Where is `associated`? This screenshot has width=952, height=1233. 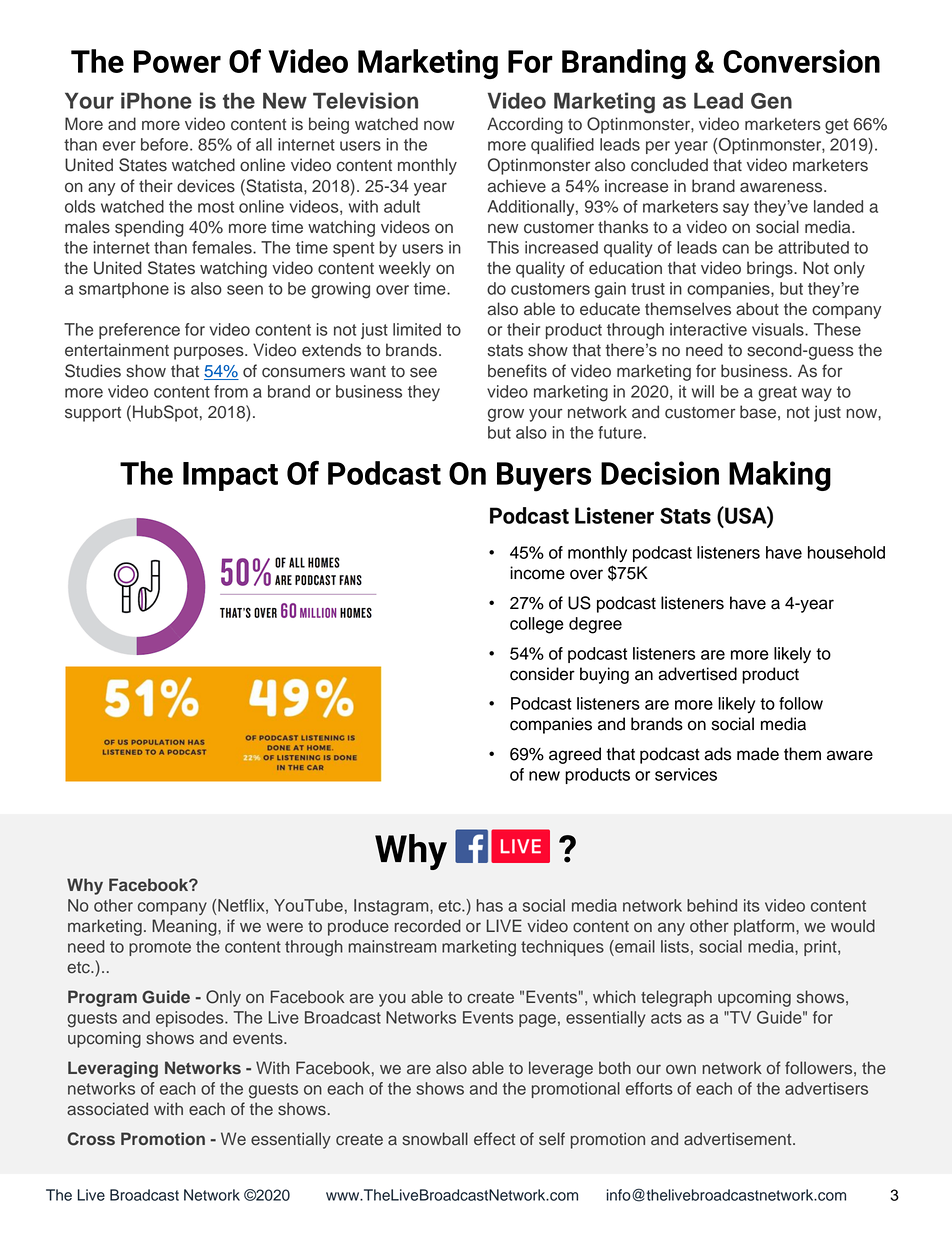 associated is located at coordinates (107, 1109).
